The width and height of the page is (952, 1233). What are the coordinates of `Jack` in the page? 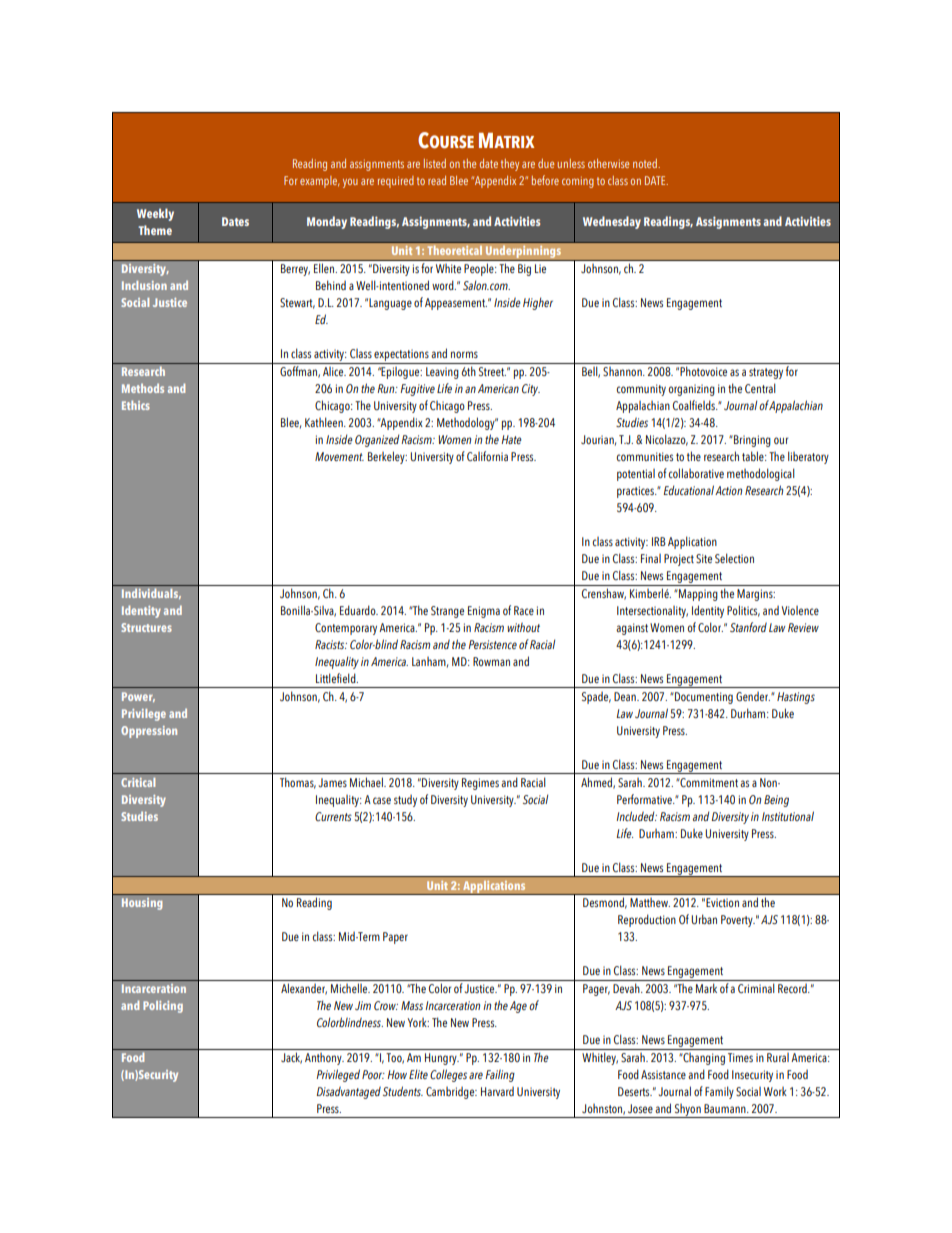 It's located at (291, 1058).
